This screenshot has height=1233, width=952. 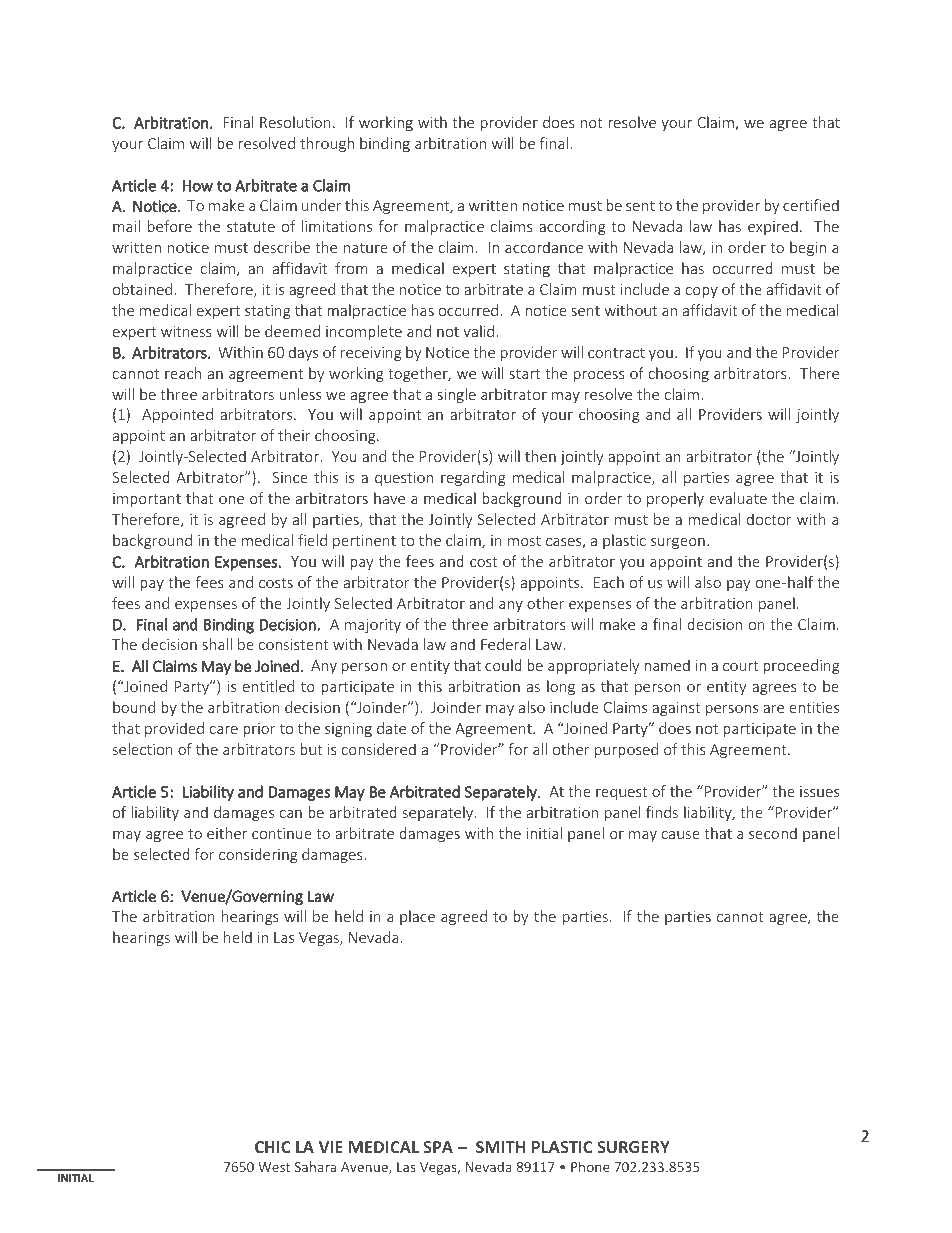 I want to click on shall, so click(x=217, y=644).
